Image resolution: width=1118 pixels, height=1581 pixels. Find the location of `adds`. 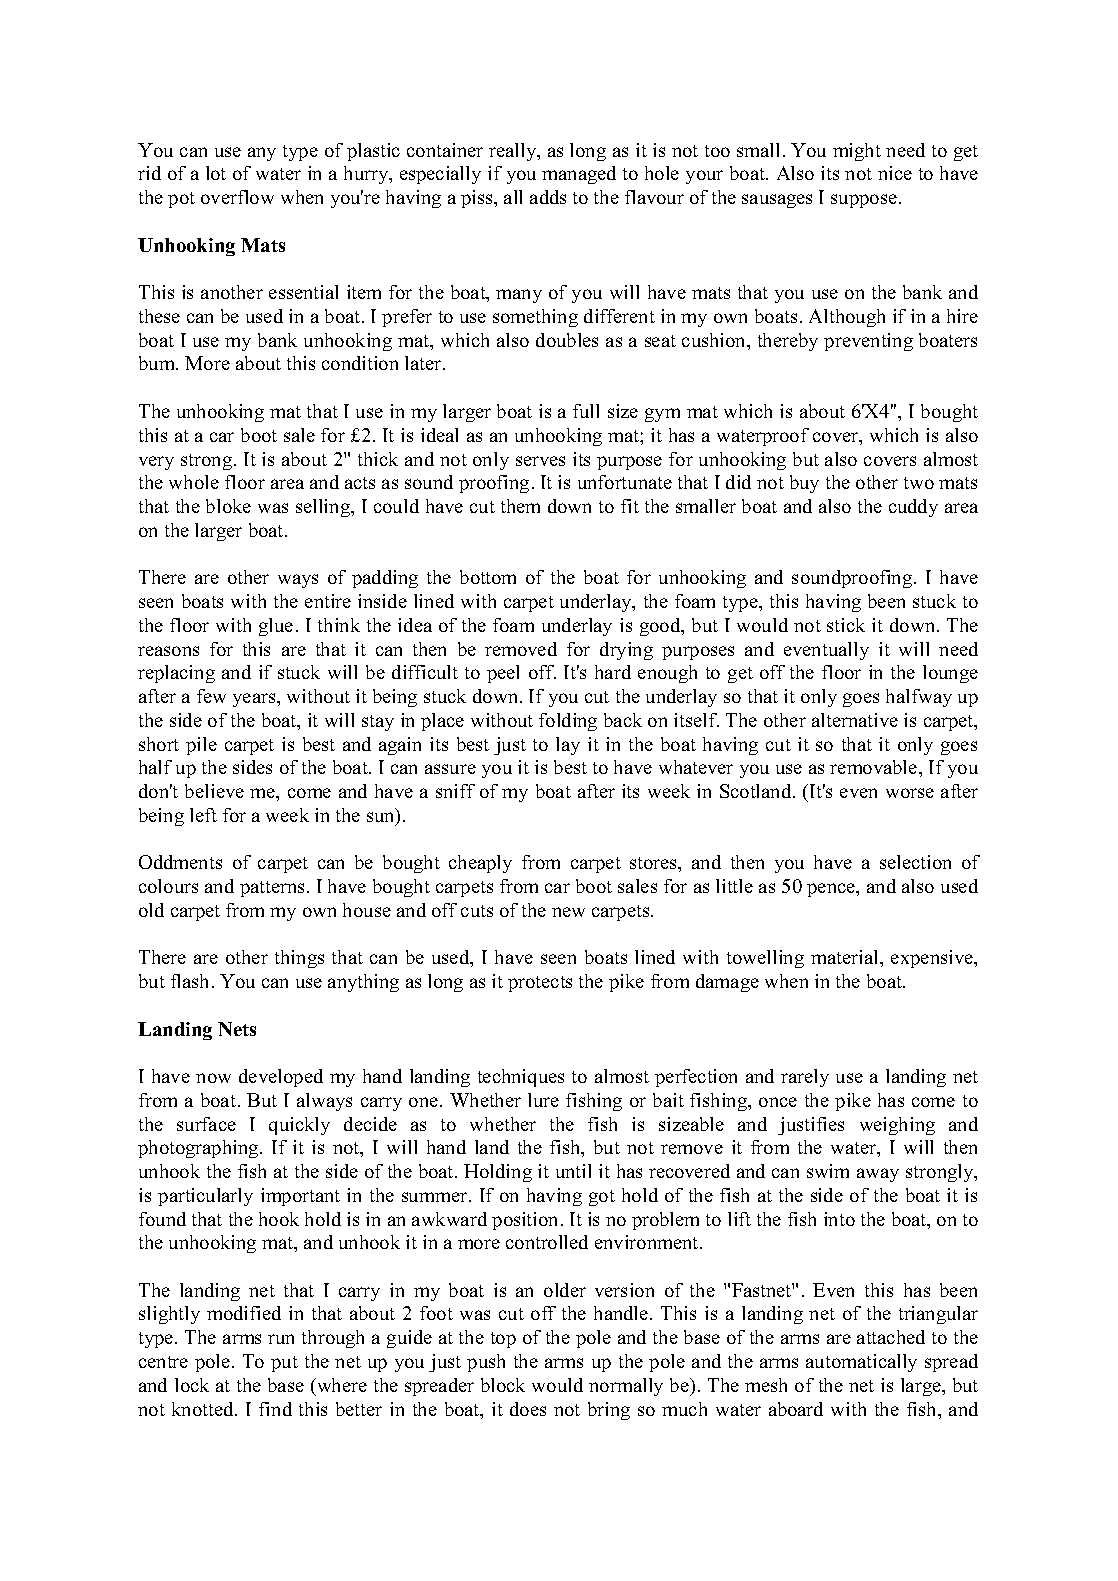

adds is located at coordinates (548, 197).
